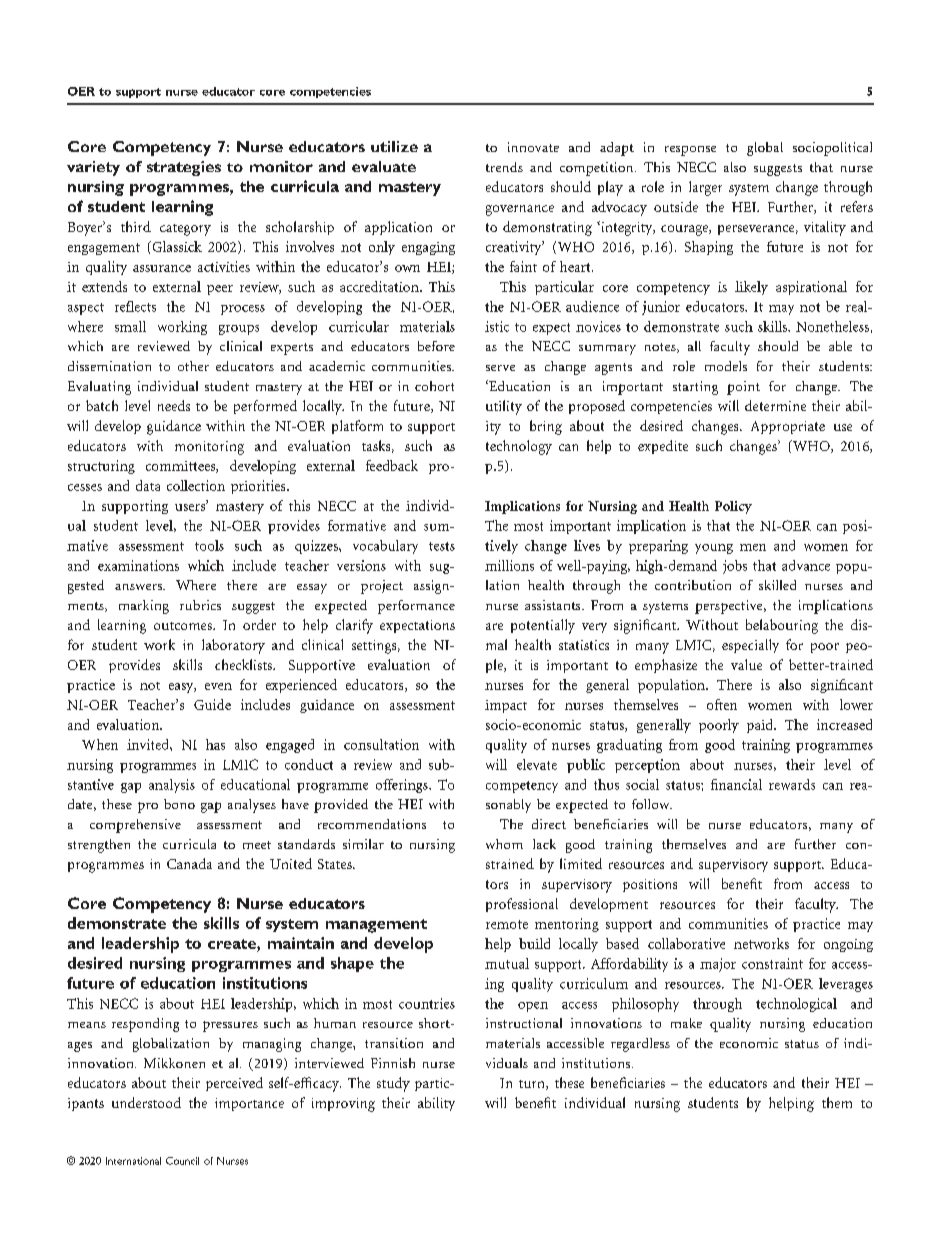 The width and height of the screenshot is (952, 1251). What do you see at coordinates (184, 168) in the screenshot?
I see `strategies` at bounding box center [184, 168].
